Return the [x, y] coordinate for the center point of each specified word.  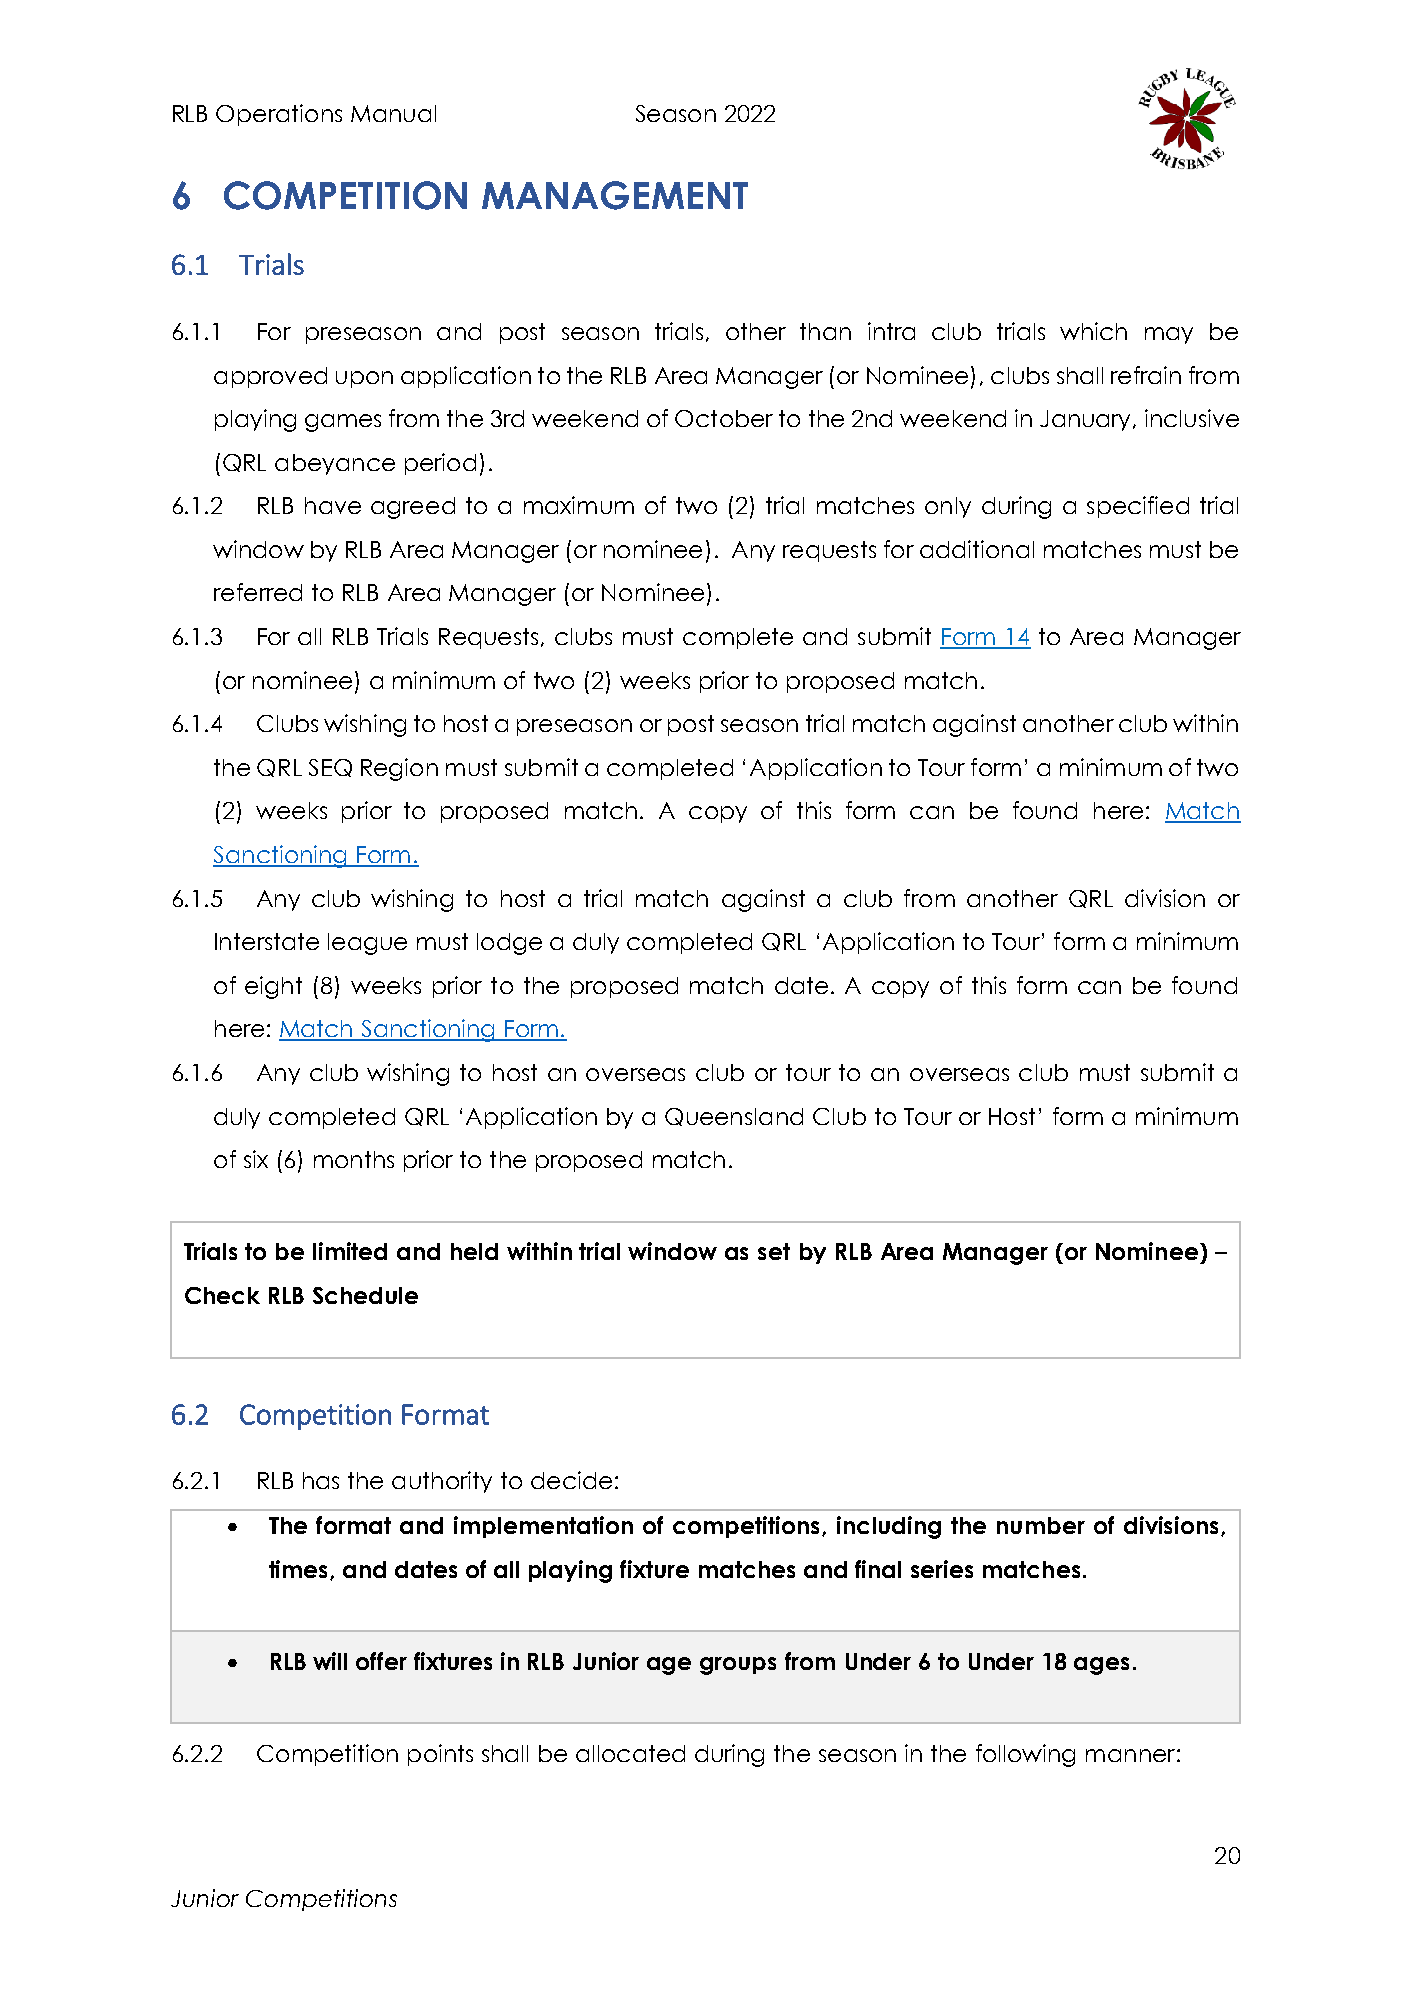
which [1093, 331]
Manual [393, 113]
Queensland [734, 1117]
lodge [509, 944]
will [330, 1661]
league [367, 944]
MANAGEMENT [615, 195]
